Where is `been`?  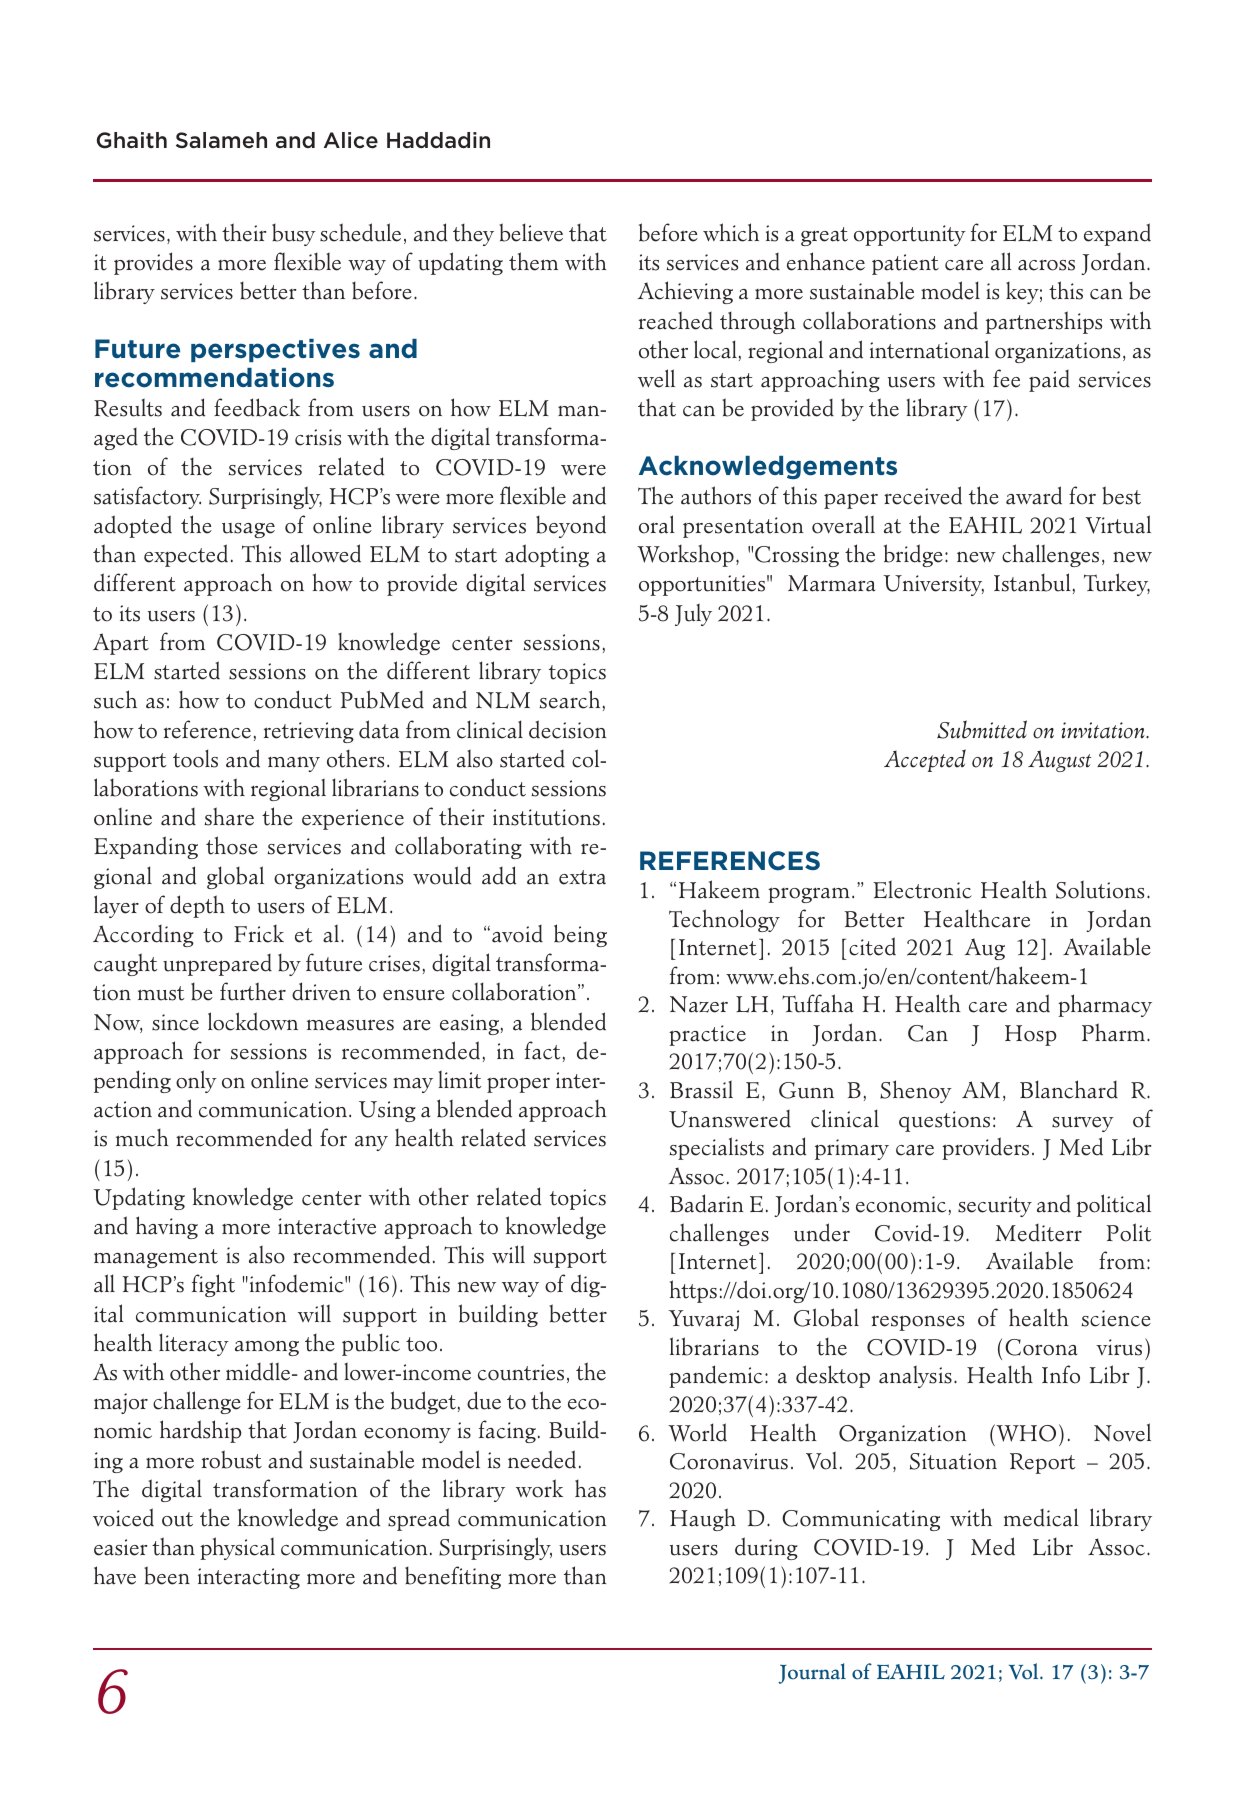
been is located at coordinates (167, 1575).
